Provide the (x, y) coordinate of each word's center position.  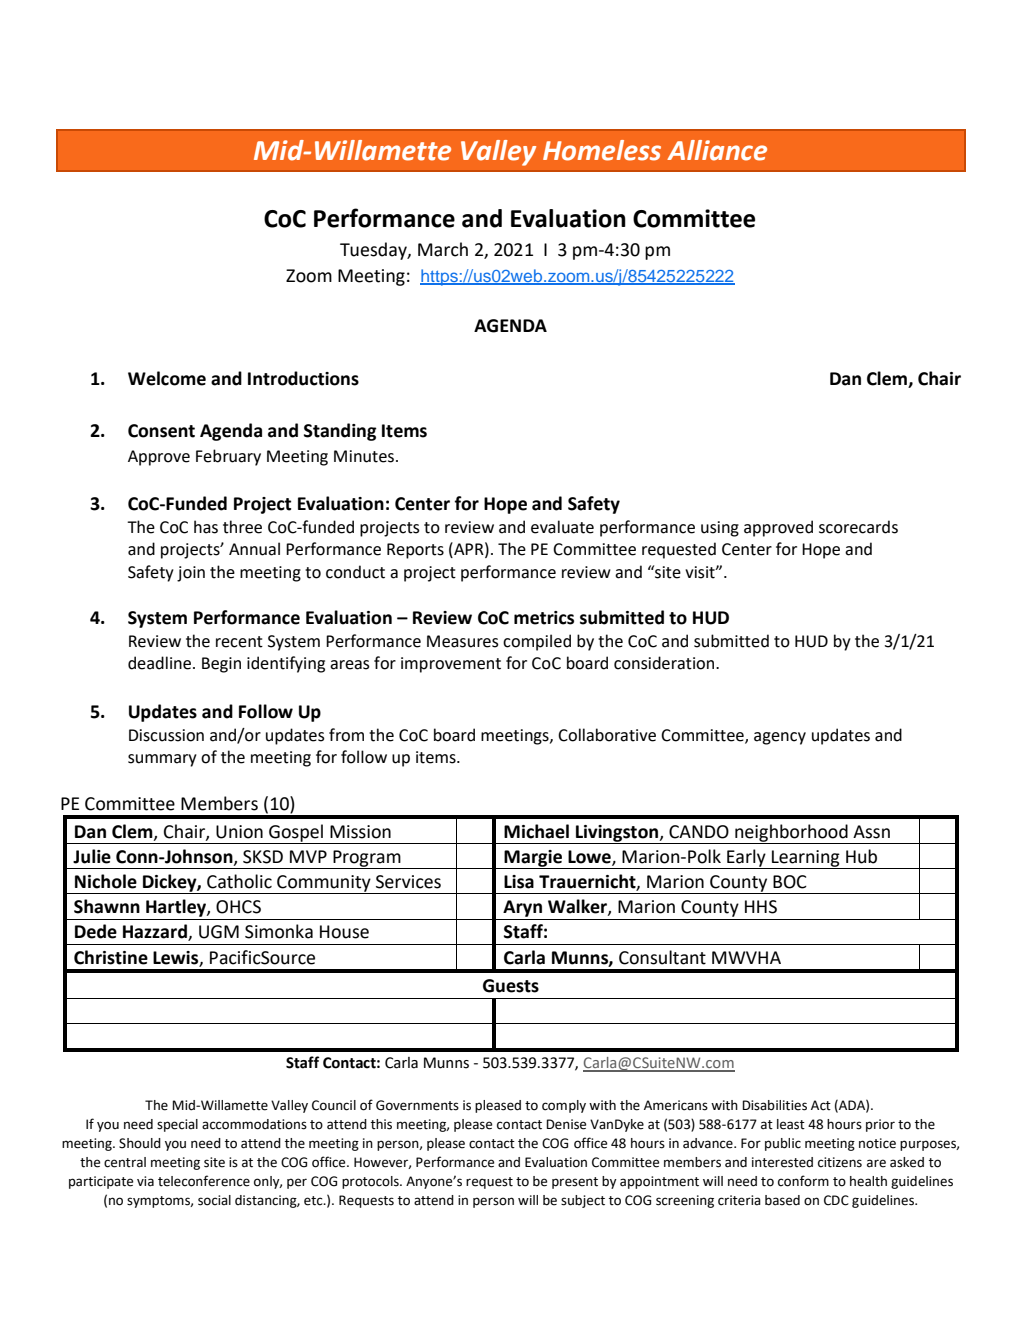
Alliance (717, 150)
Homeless (602, 150)
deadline (161, 663)
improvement (451, 665)
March (443, 249)
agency (780, 738)
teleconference (204, 1181)
